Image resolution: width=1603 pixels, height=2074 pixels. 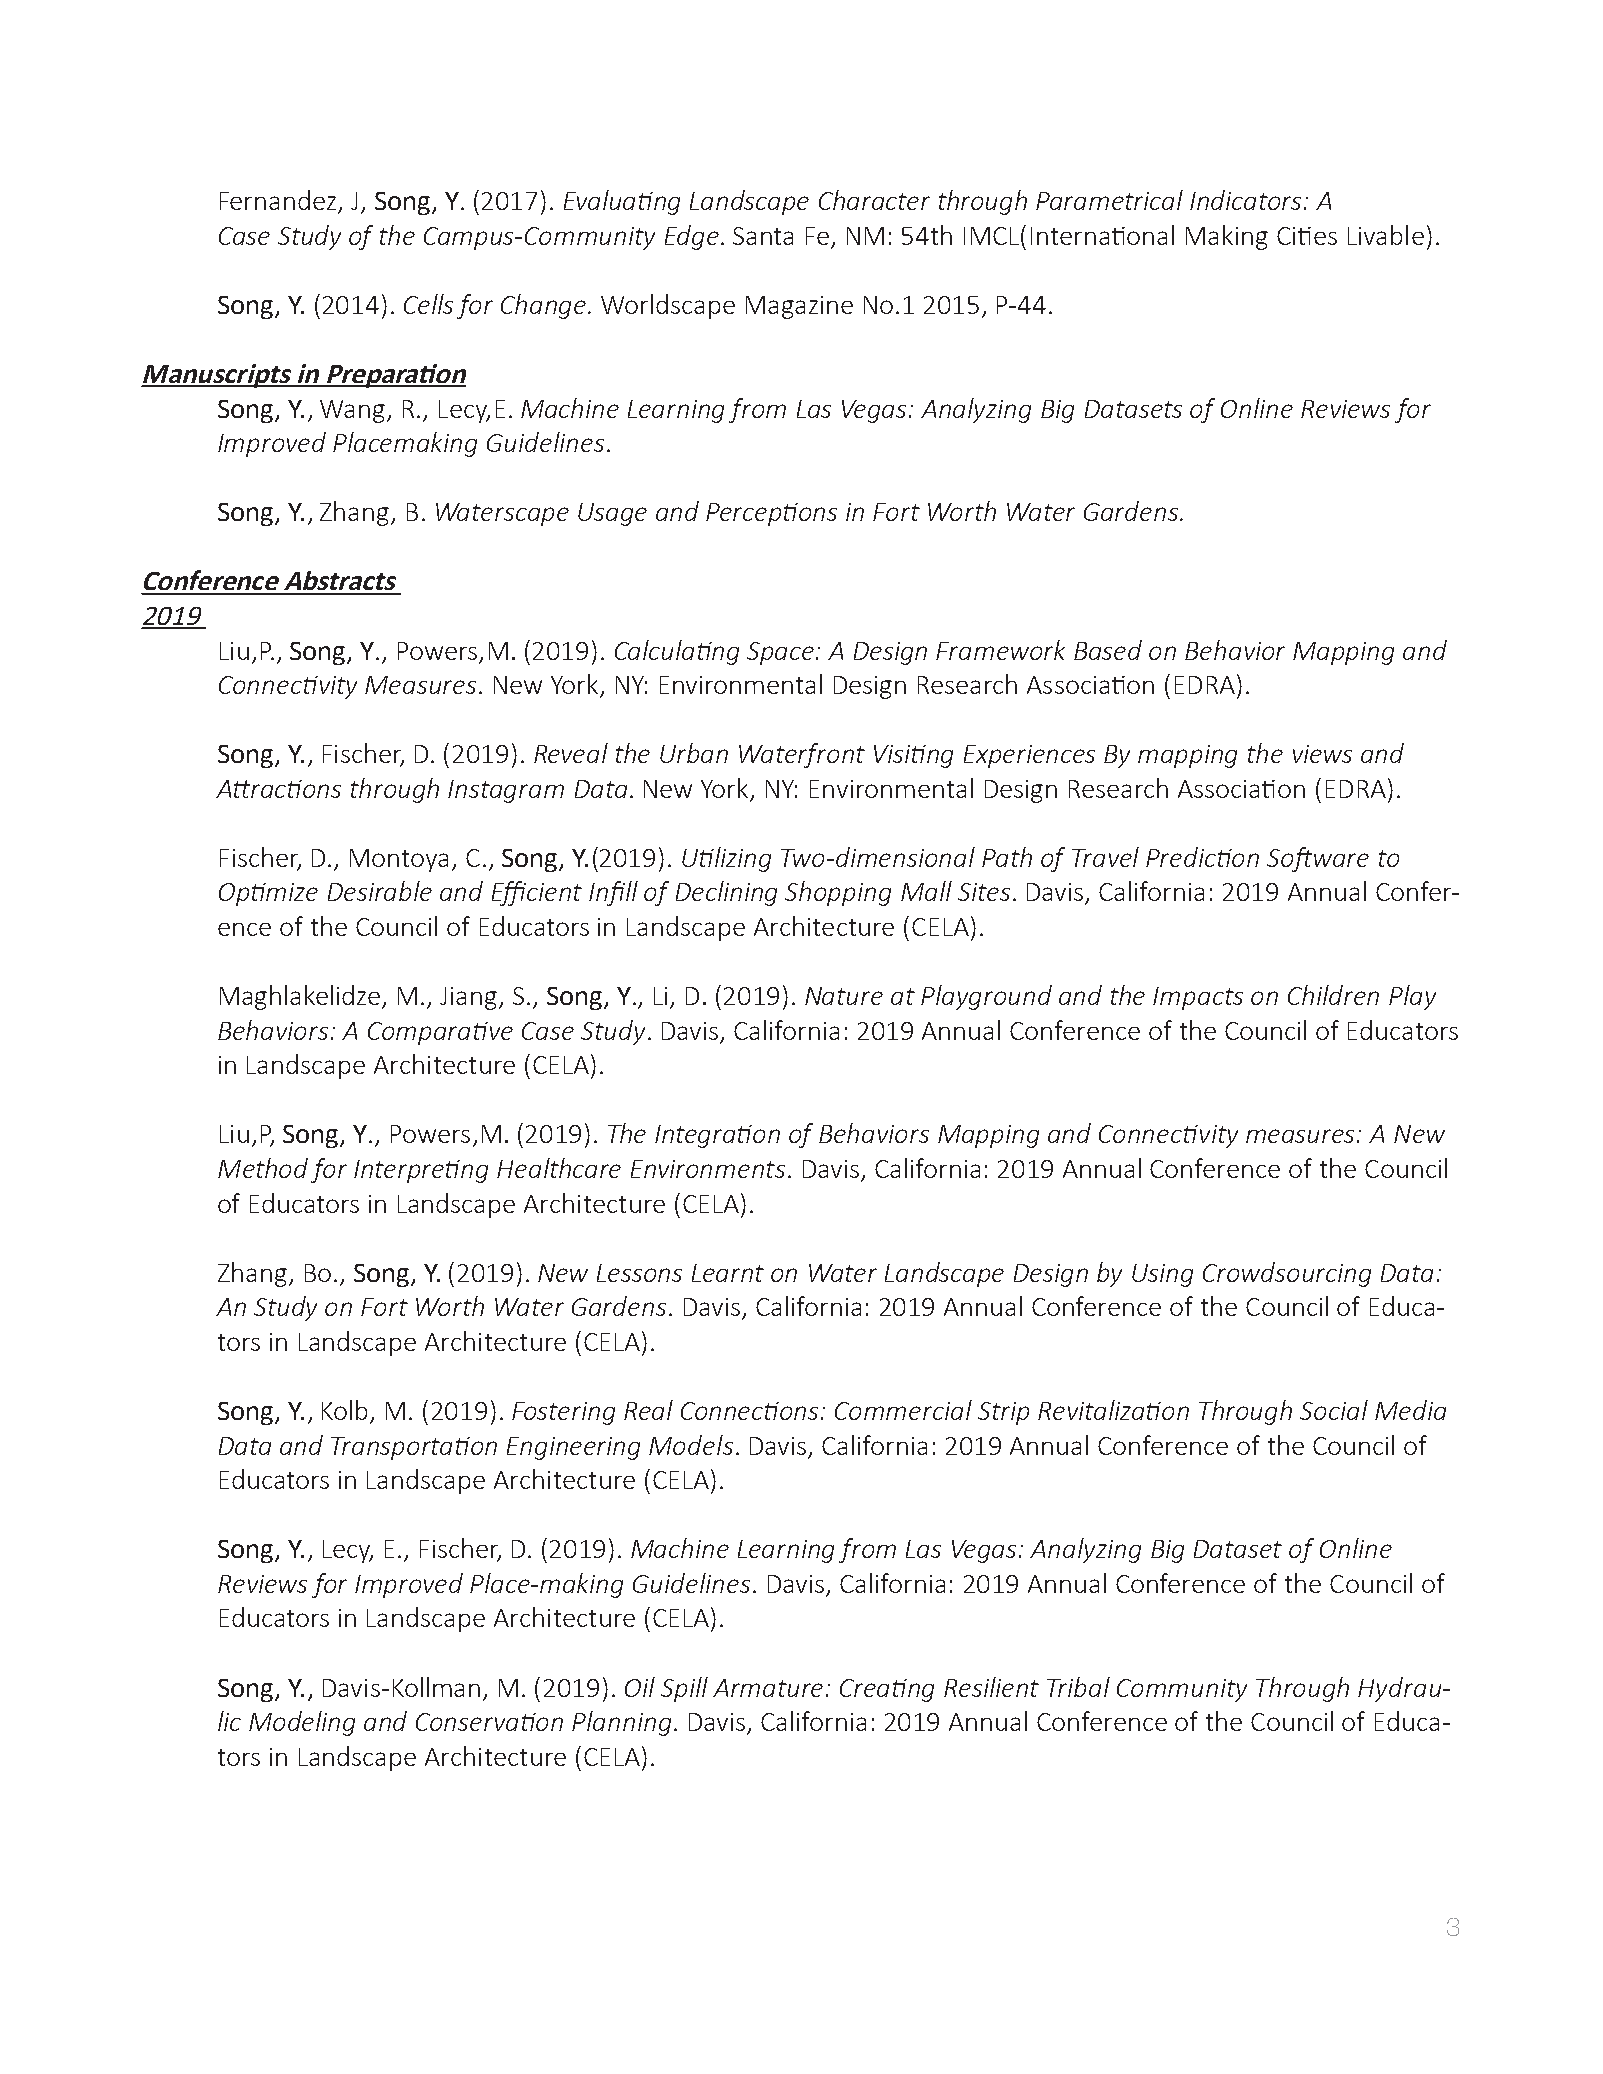 What do you see at coordinates (1334, 1410) in the screenshot?
I see `Social` at bounding box center [1334, 1410].
